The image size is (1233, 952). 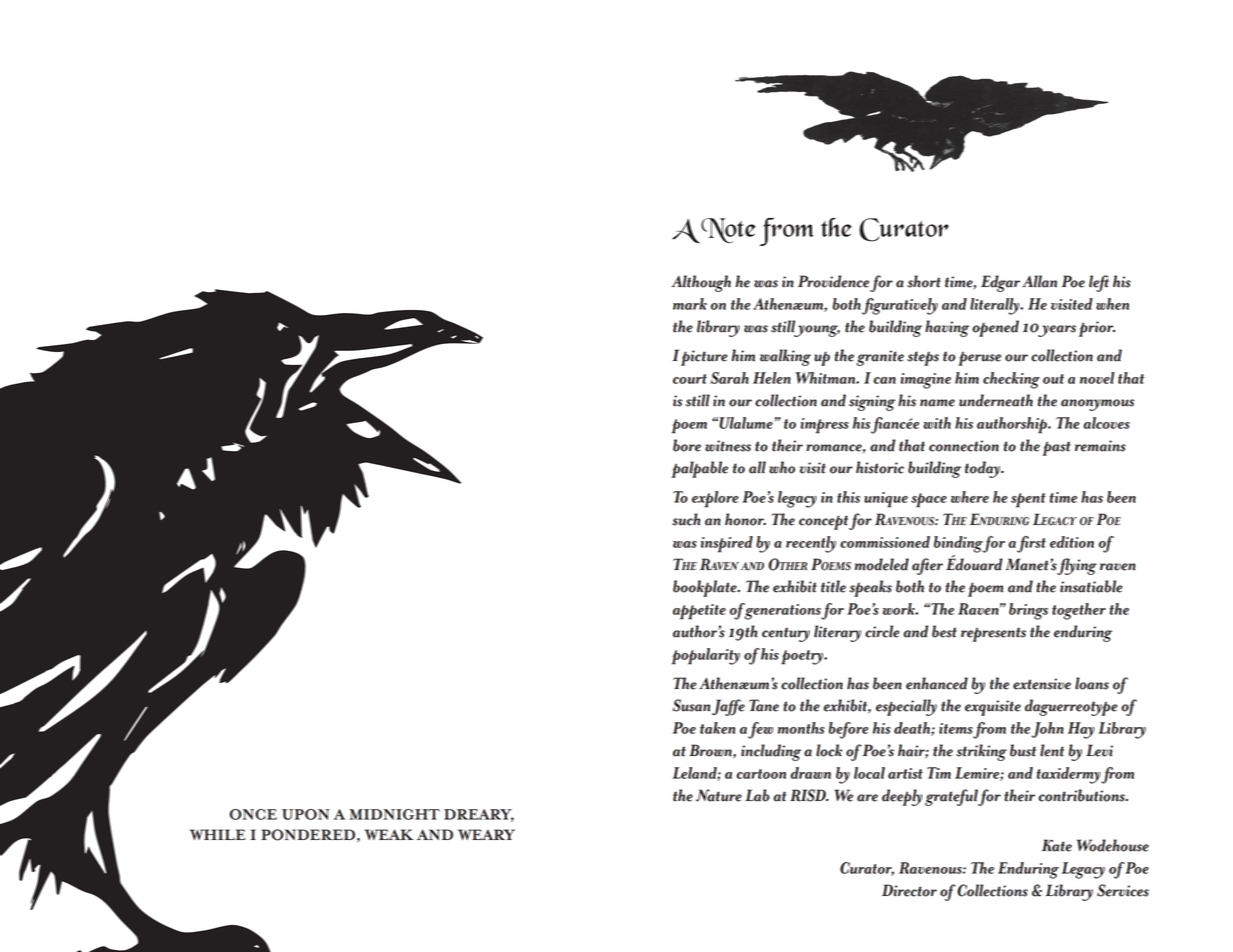 What do you see at coordinates (1039, 281) in the screenshot?
I see `Allan` at bounding box center [1039, 281].
